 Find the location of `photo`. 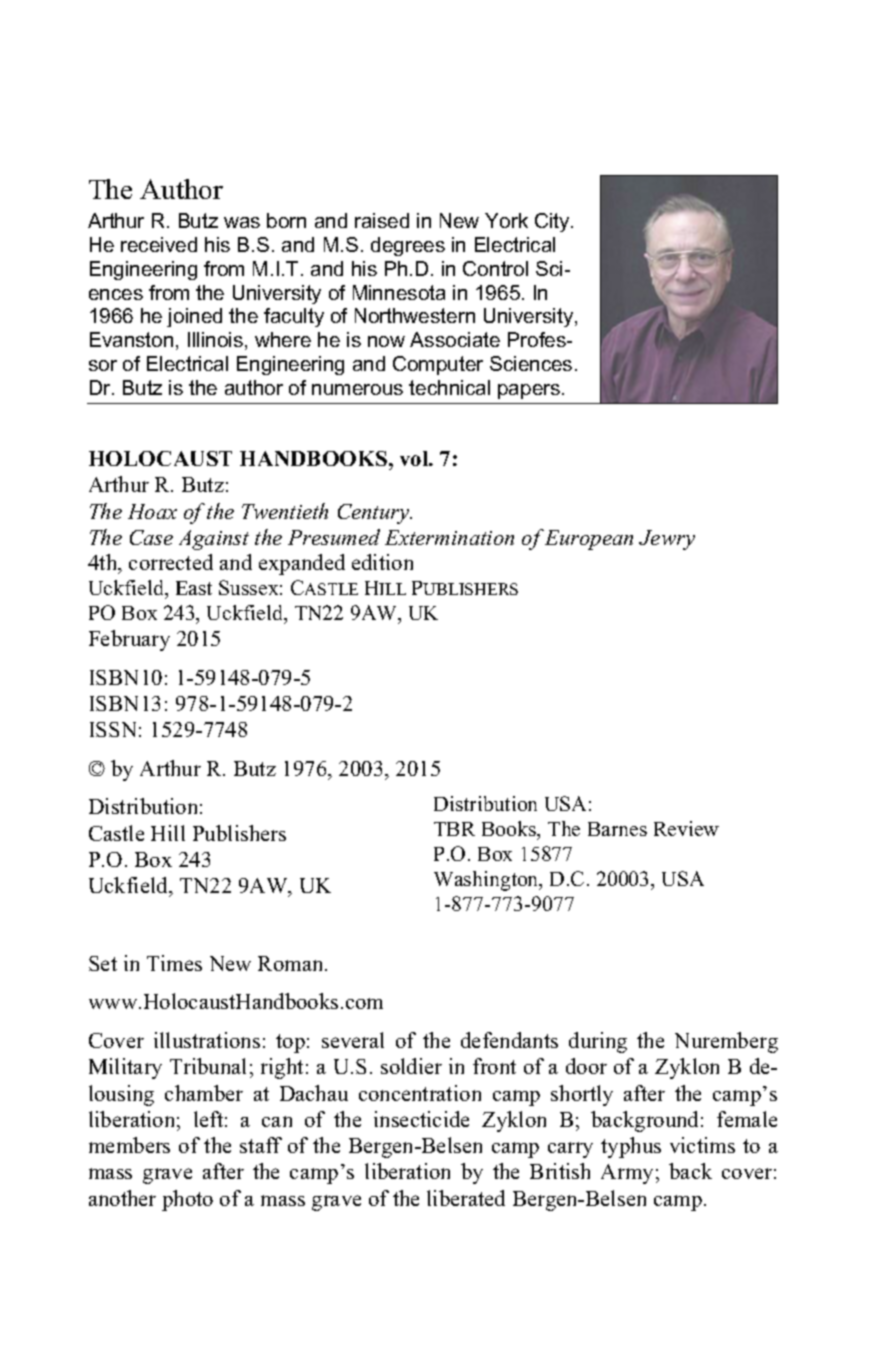

photo is located at coordinates (187, 1200).
